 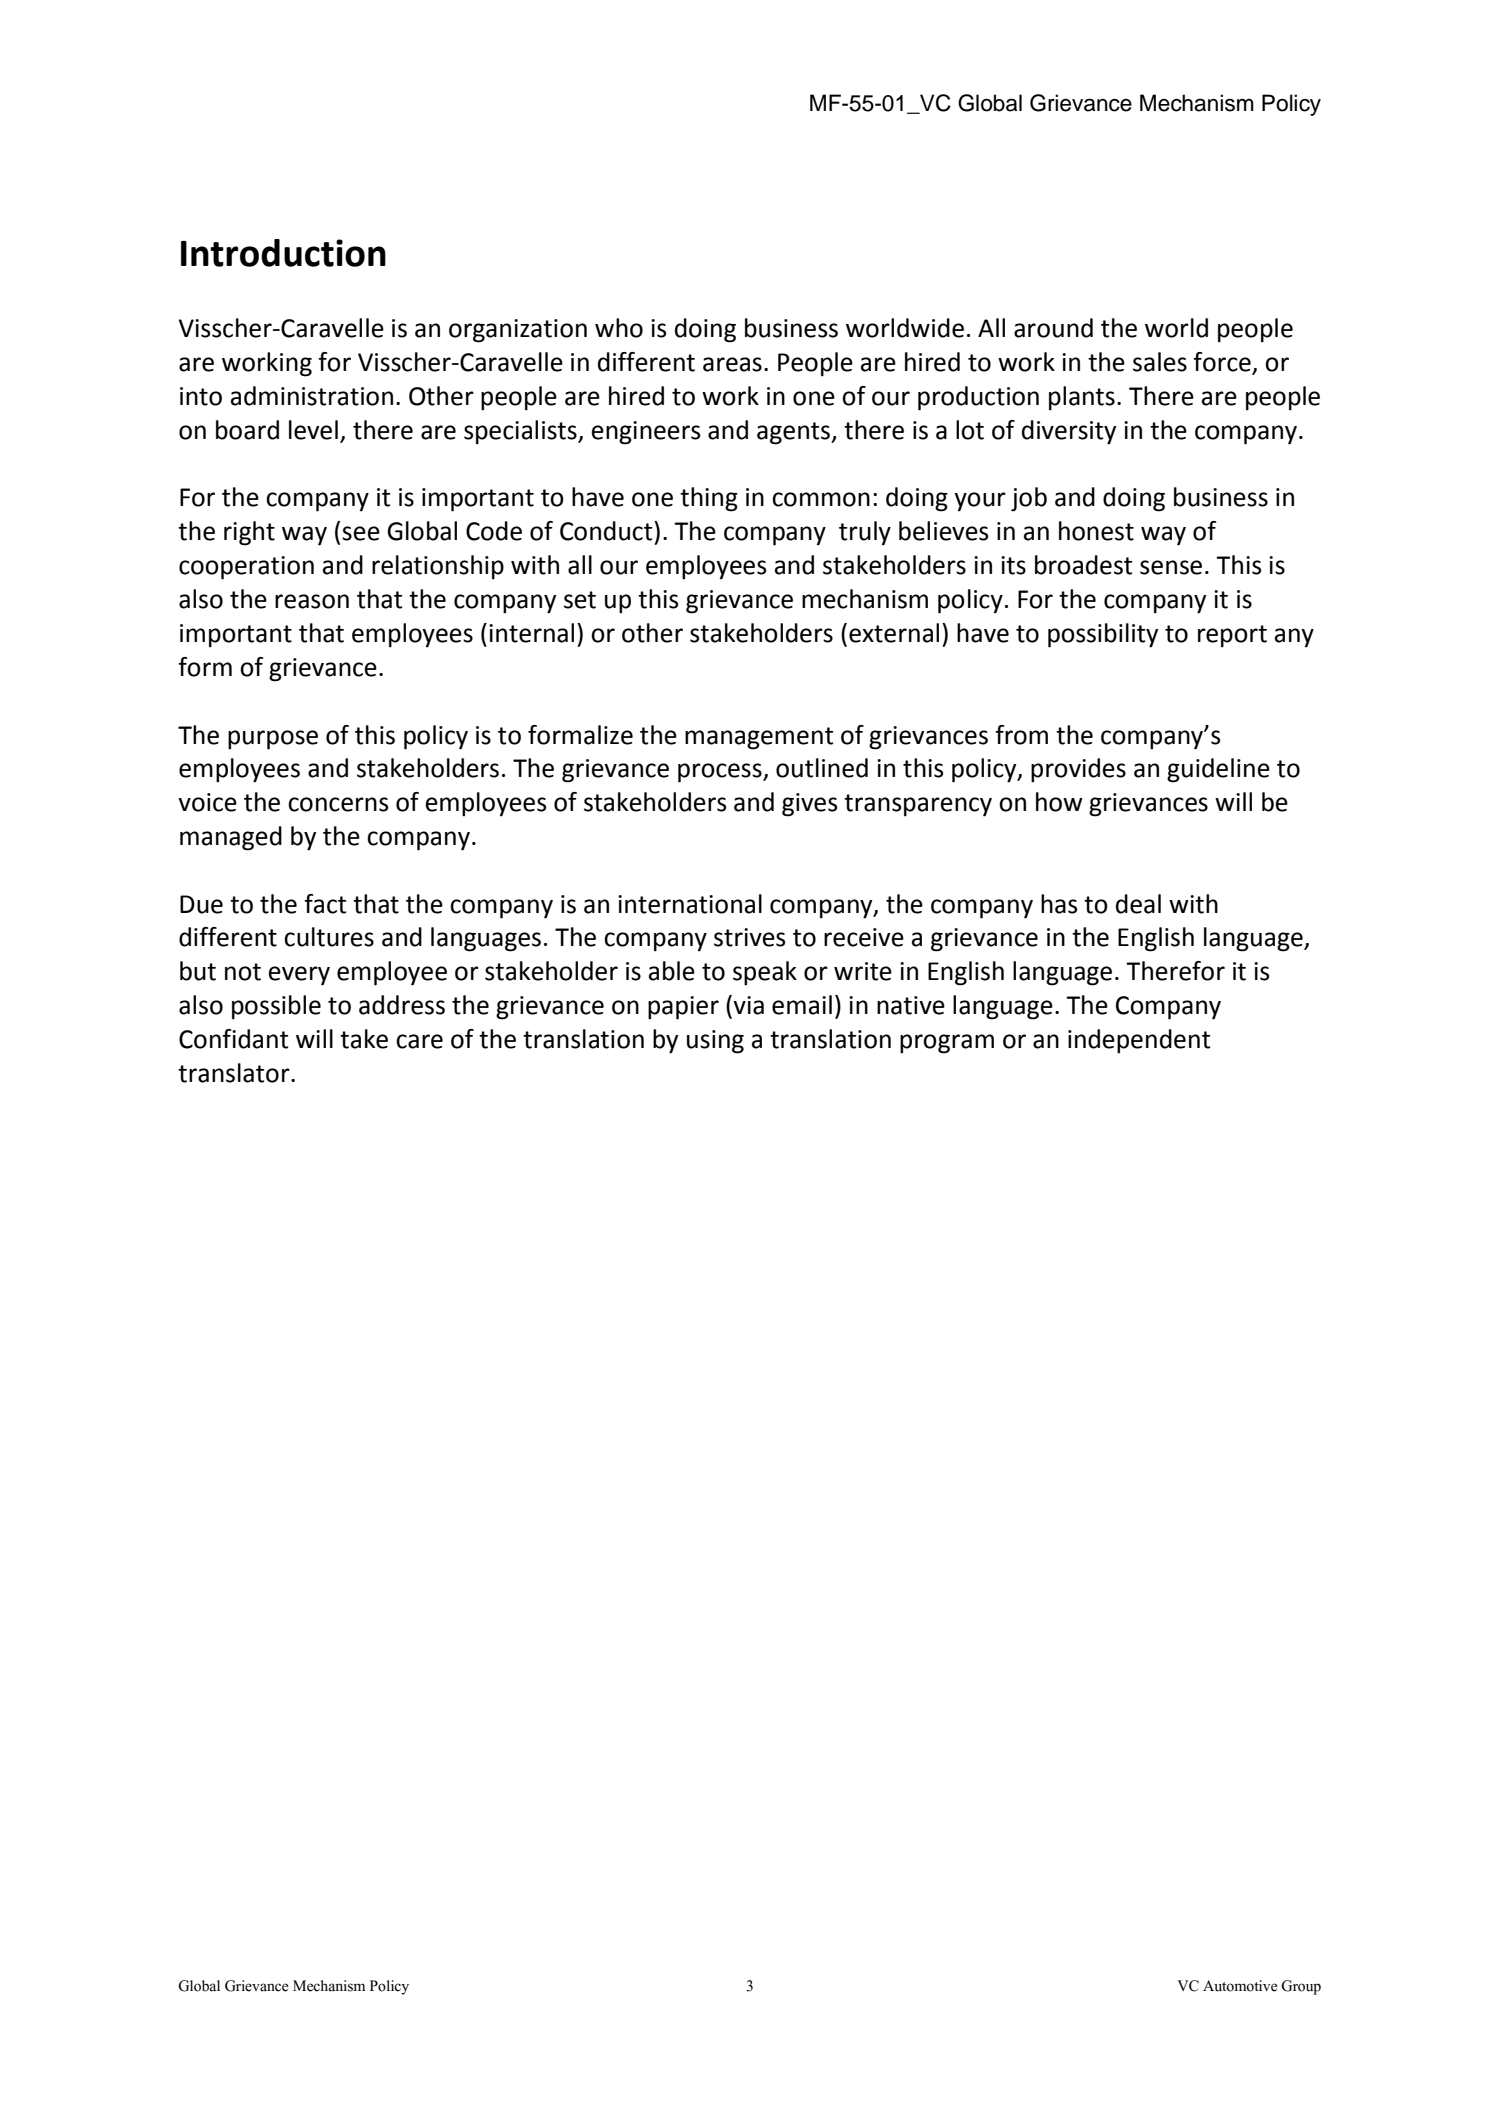 What do you see at coordinates (1138, 904) in the page?
I see `deal` at bounding box center [1138, 904].
